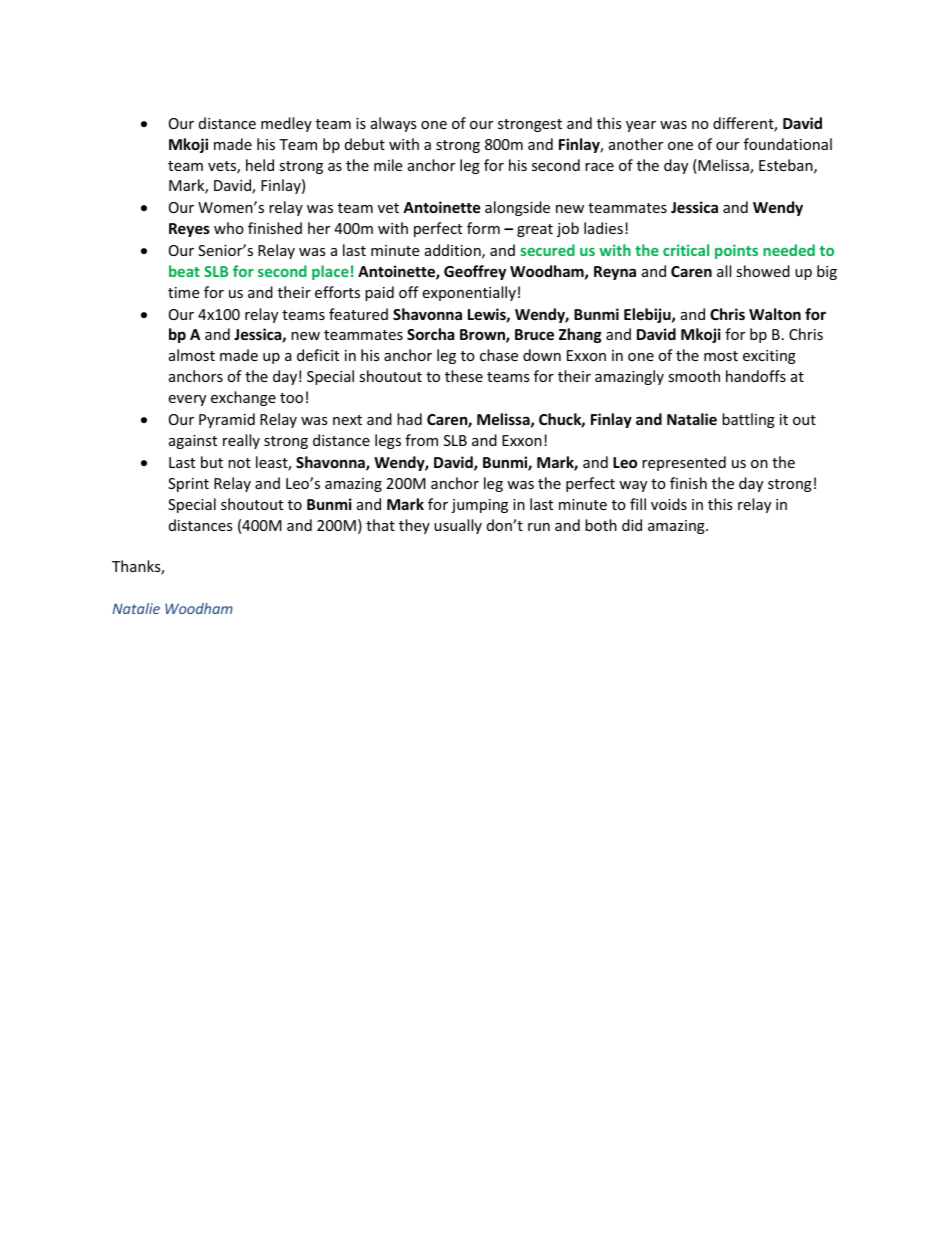 Image resolution: width=952 pixels, height=1233 pixels. What do you see at coordinates (788, 144) in the image?
I see `foundational` at bounding box center [788, 144].
